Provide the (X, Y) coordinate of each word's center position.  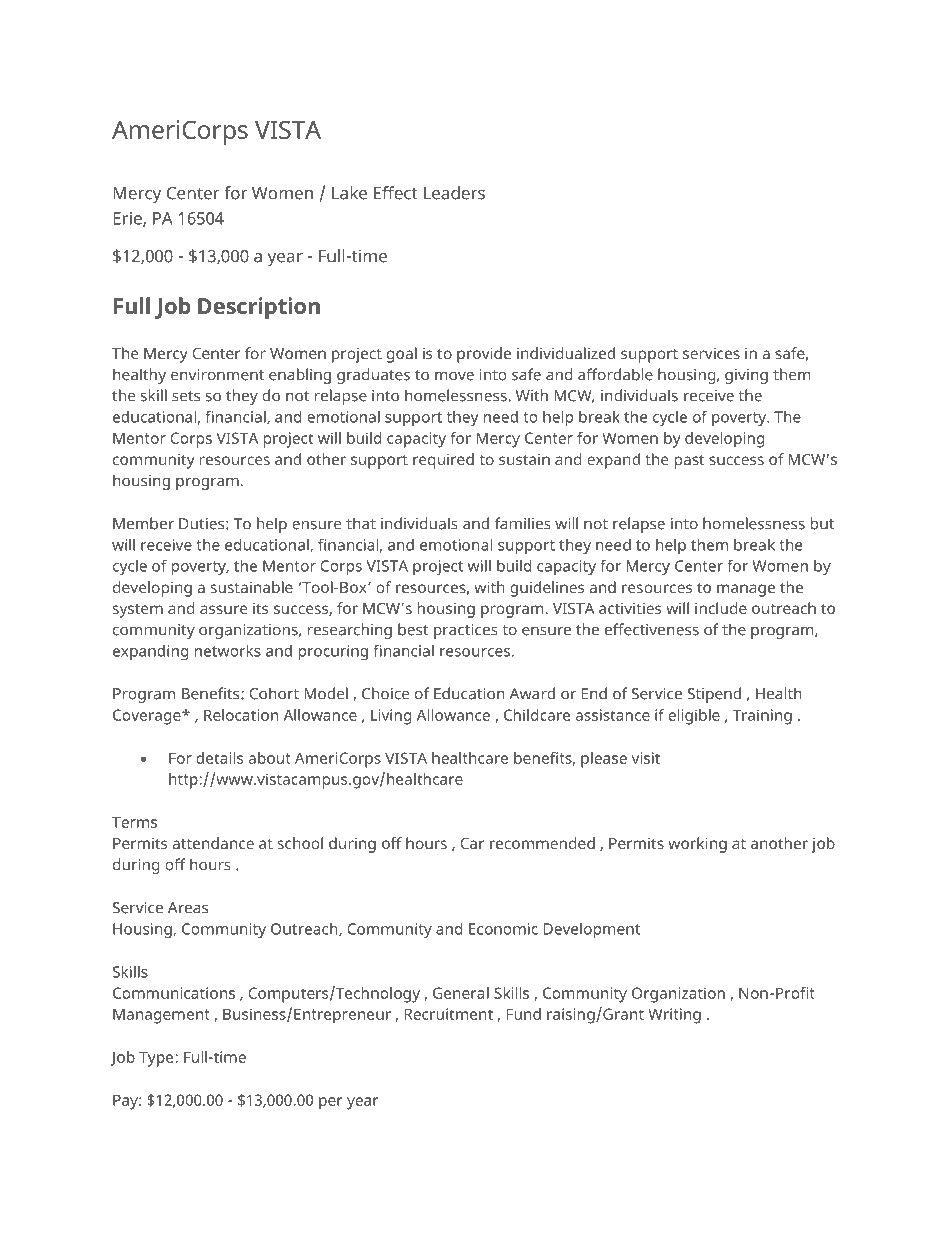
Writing (674, 1016)
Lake (349, 193)
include (721, 608)
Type (157, 1059)
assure (223, 609)
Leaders (454, 193)
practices (466, 631)
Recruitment (448, 1014)
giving (746, 376)
